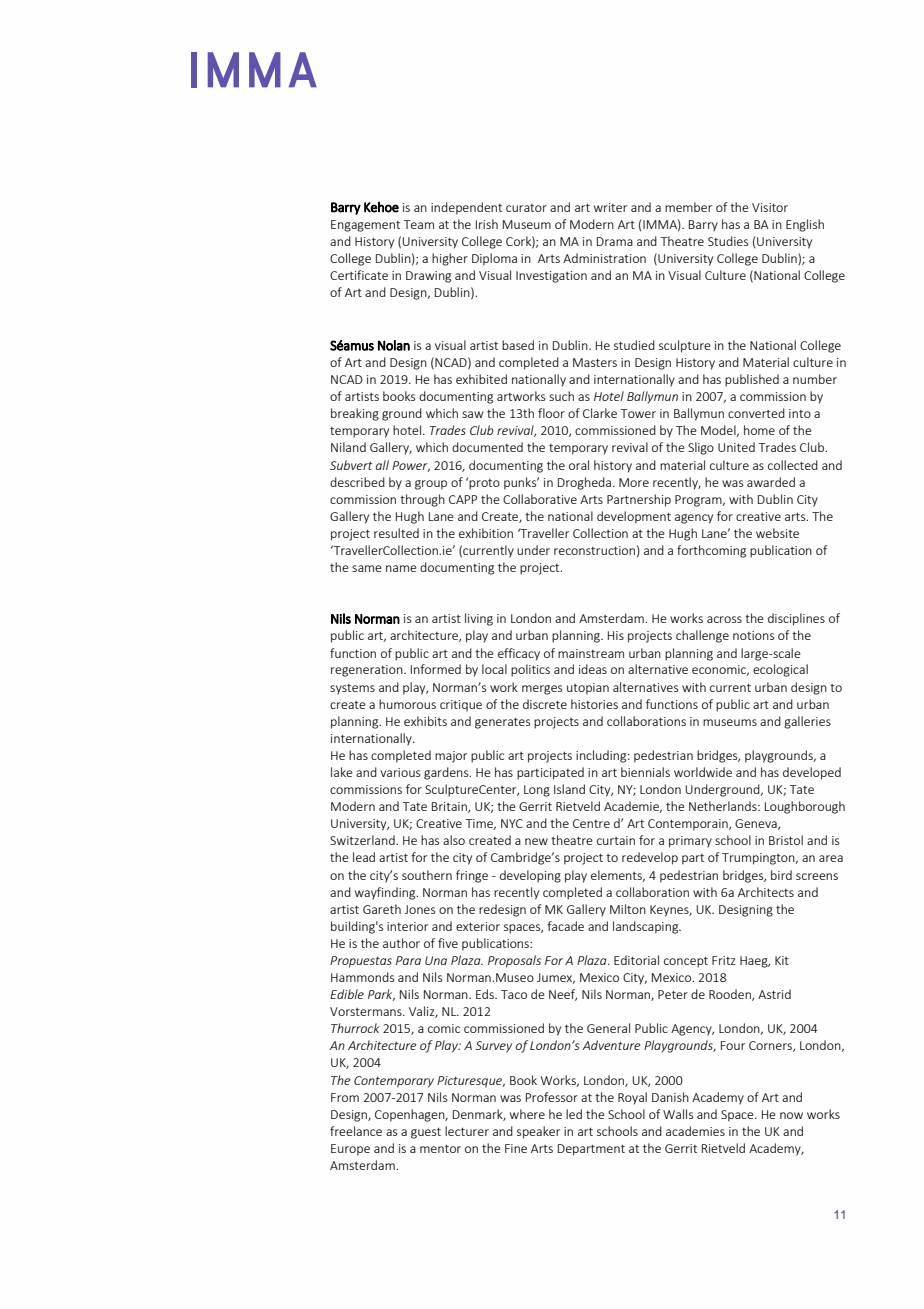  What do you see at coordinates (419, 224) in the screenshot?
I see `Team` at bounding box center [419, 224].
